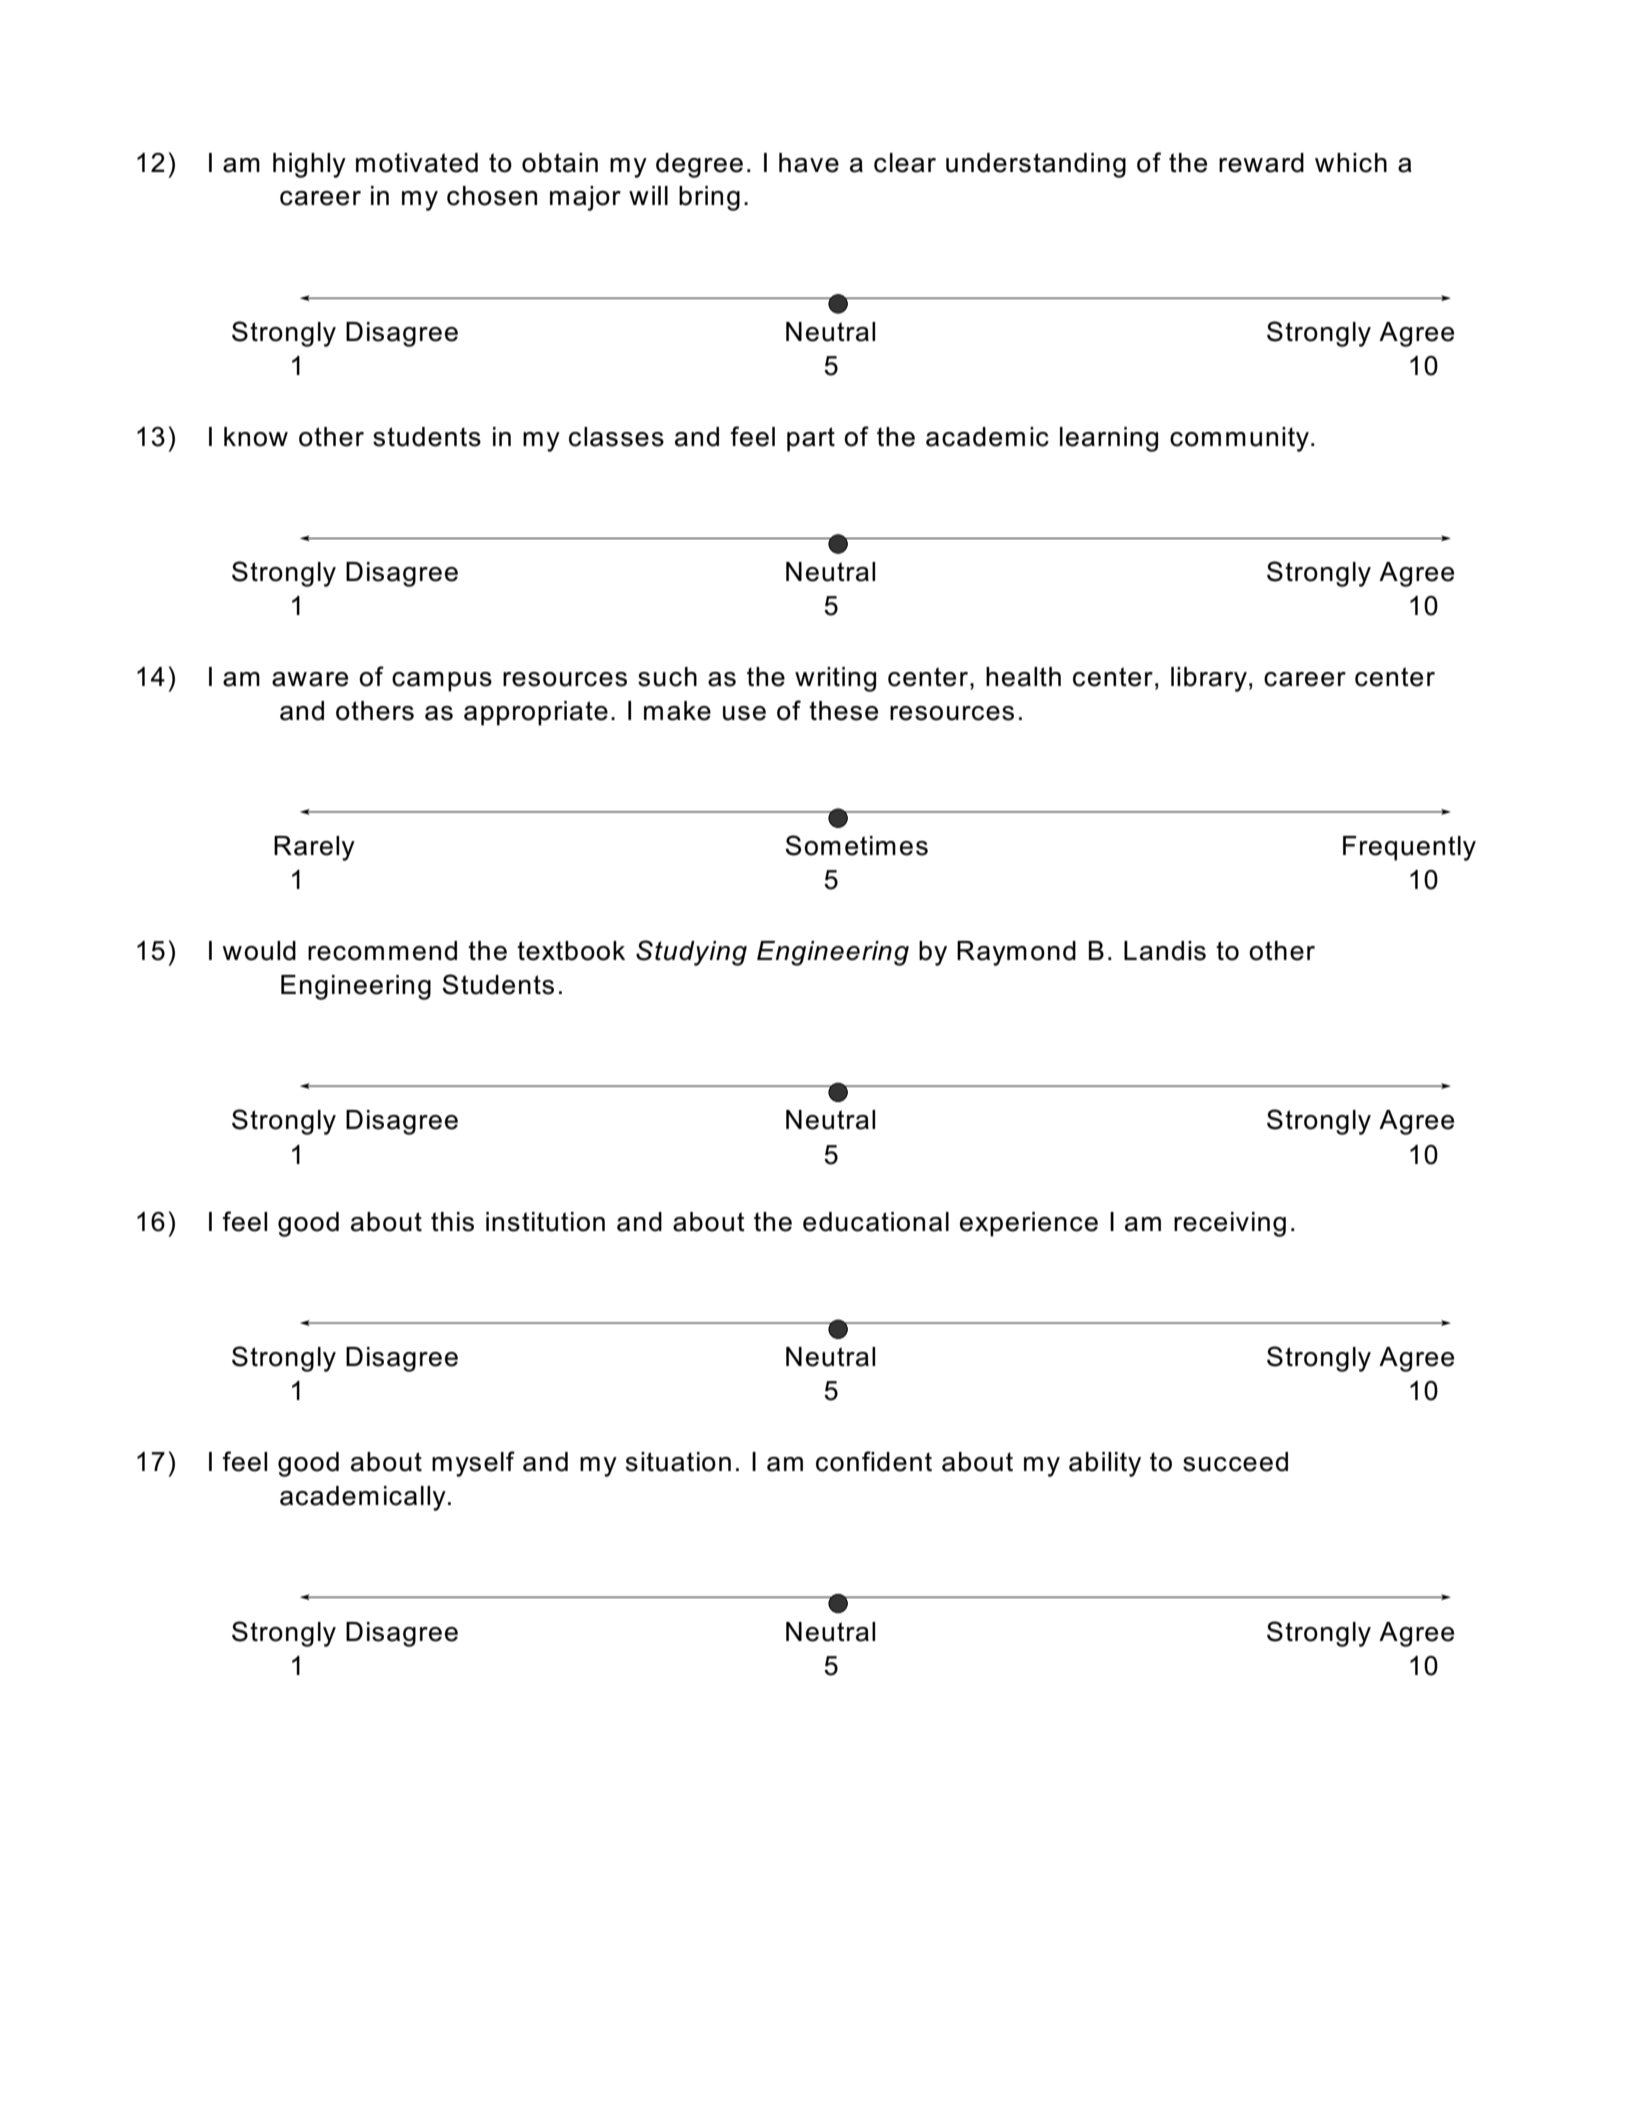 The height and width of the page is (2119, 1638). What do you see at coordinates (382, 951) in the page?
I see `recommend` at bounding box center [382, 951].
